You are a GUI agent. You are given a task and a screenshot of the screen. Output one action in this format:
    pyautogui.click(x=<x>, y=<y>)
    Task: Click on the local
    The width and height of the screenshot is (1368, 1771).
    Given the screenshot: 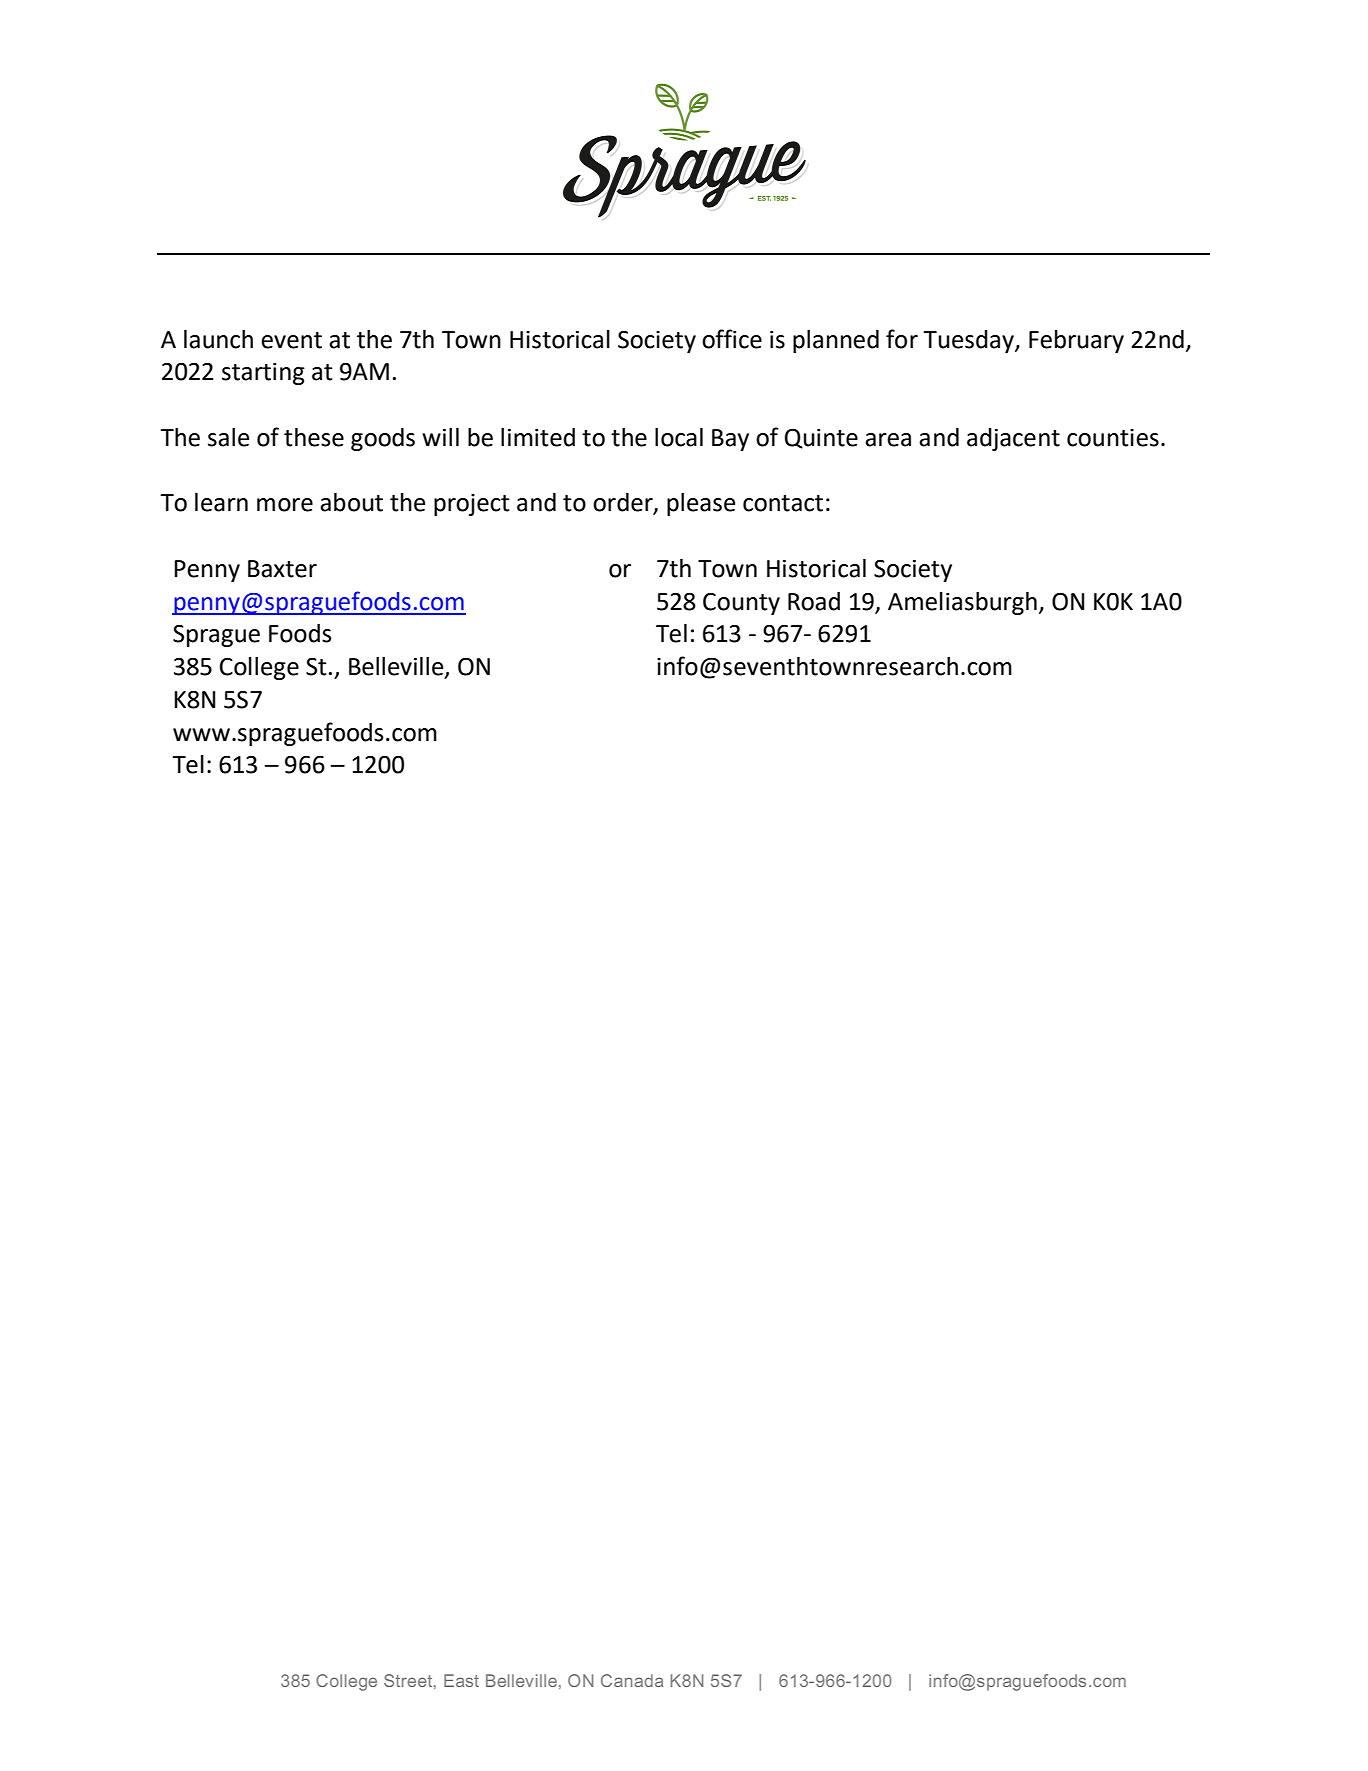 What is the action you would take?
    pyautogui.click(x=679, y=437)
